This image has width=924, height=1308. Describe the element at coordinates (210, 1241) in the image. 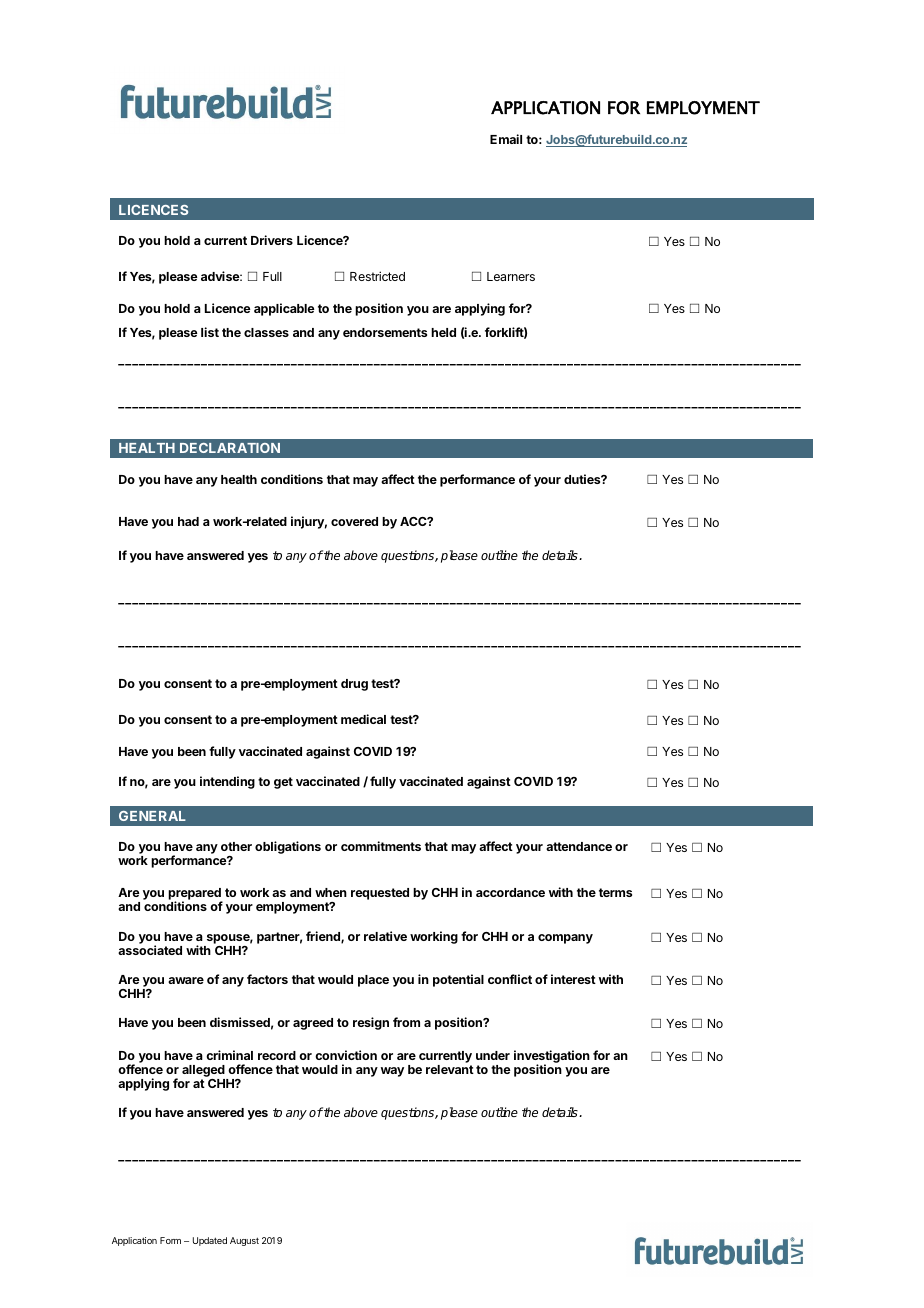

I see `Updated` at that location.
